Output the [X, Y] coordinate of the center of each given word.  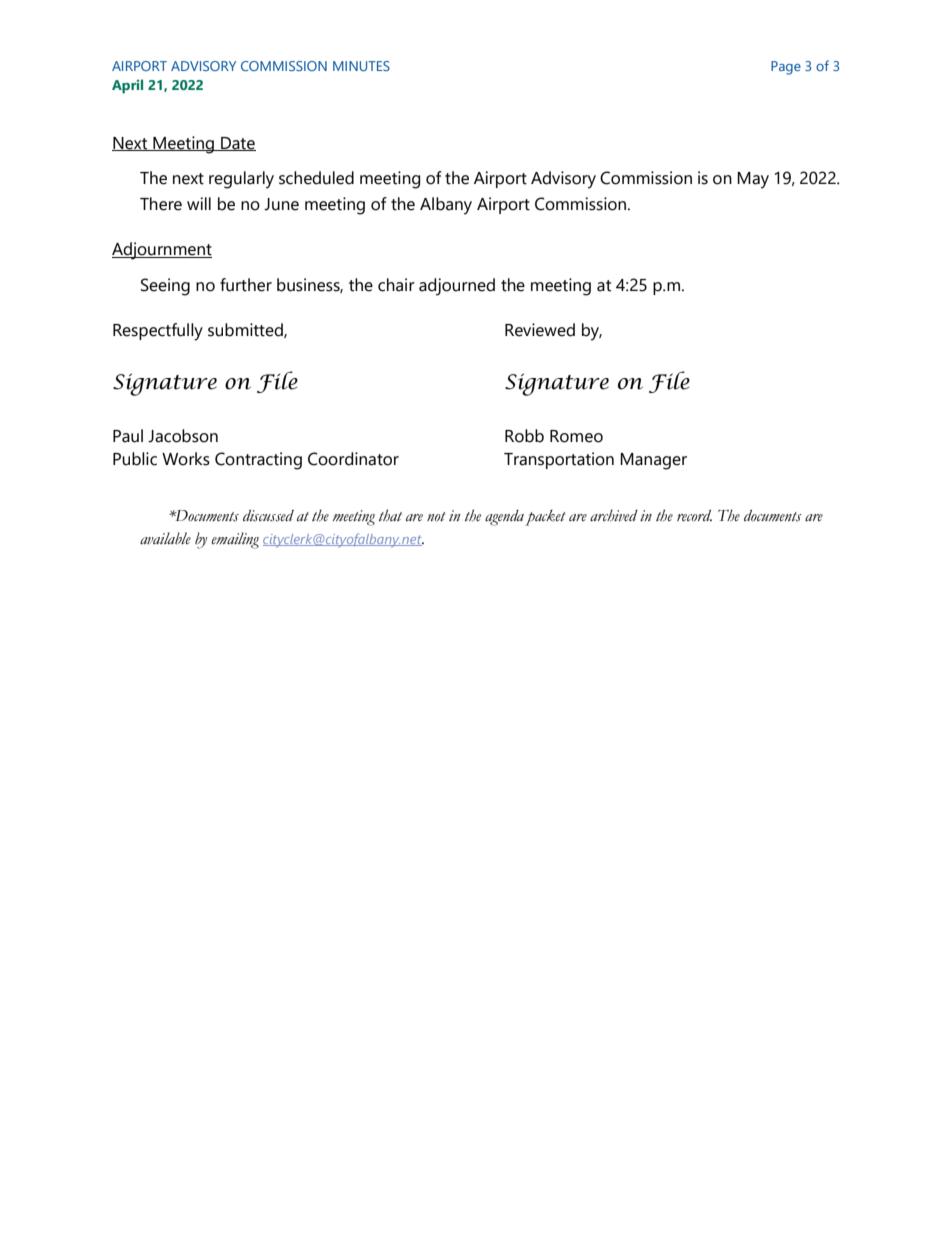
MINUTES [361, 66]
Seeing [165, 287]
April [127, 86]
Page [786, 68]
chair [396, 285]
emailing [235, 540]
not [436, 517]
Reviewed [540, 330]
